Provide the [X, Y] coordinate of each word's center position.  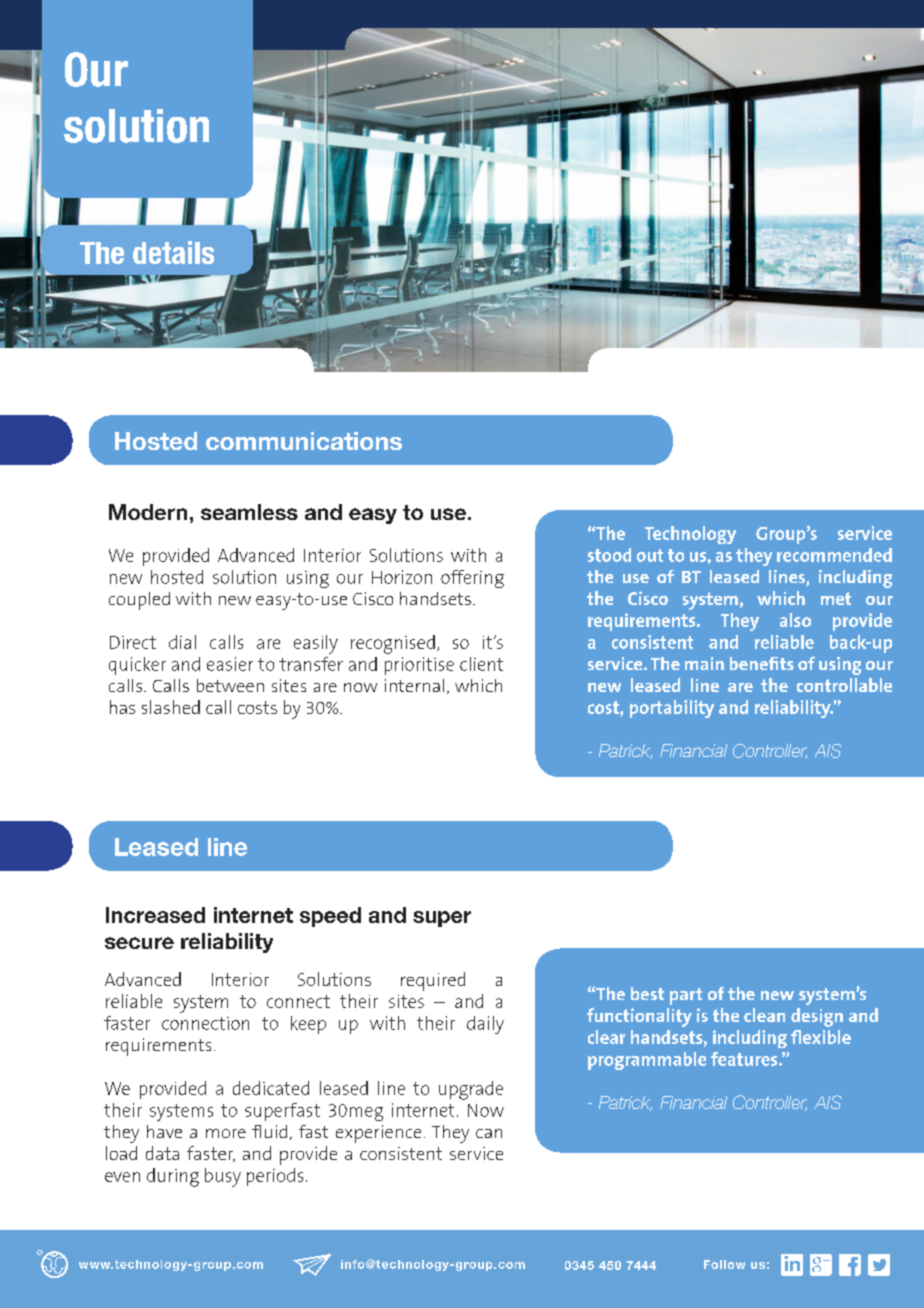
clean [764, 1015]
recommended [834, 555]
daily [485, 1025]
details [173, 252]
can [489, 1133]
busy [223, 1177]
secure [139, 943]
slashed [171, 707]
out [650, 555]
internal [414, 685]
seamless [249, 512]
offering [472, 579]
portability [672, 709]
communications [304, 441]
